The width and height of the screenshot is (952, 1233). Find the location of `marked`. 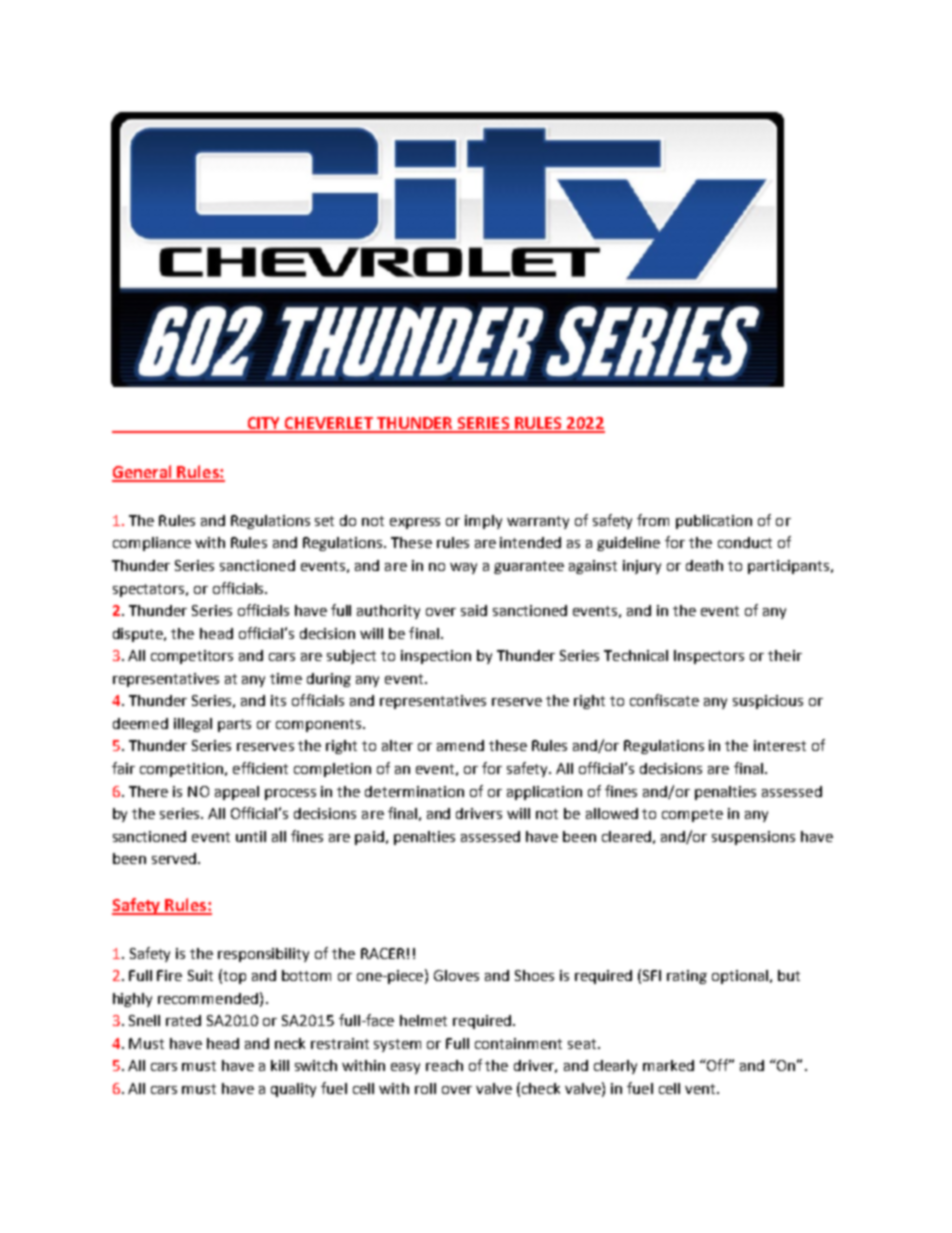

marked is located at coordinates (668, 1065).
